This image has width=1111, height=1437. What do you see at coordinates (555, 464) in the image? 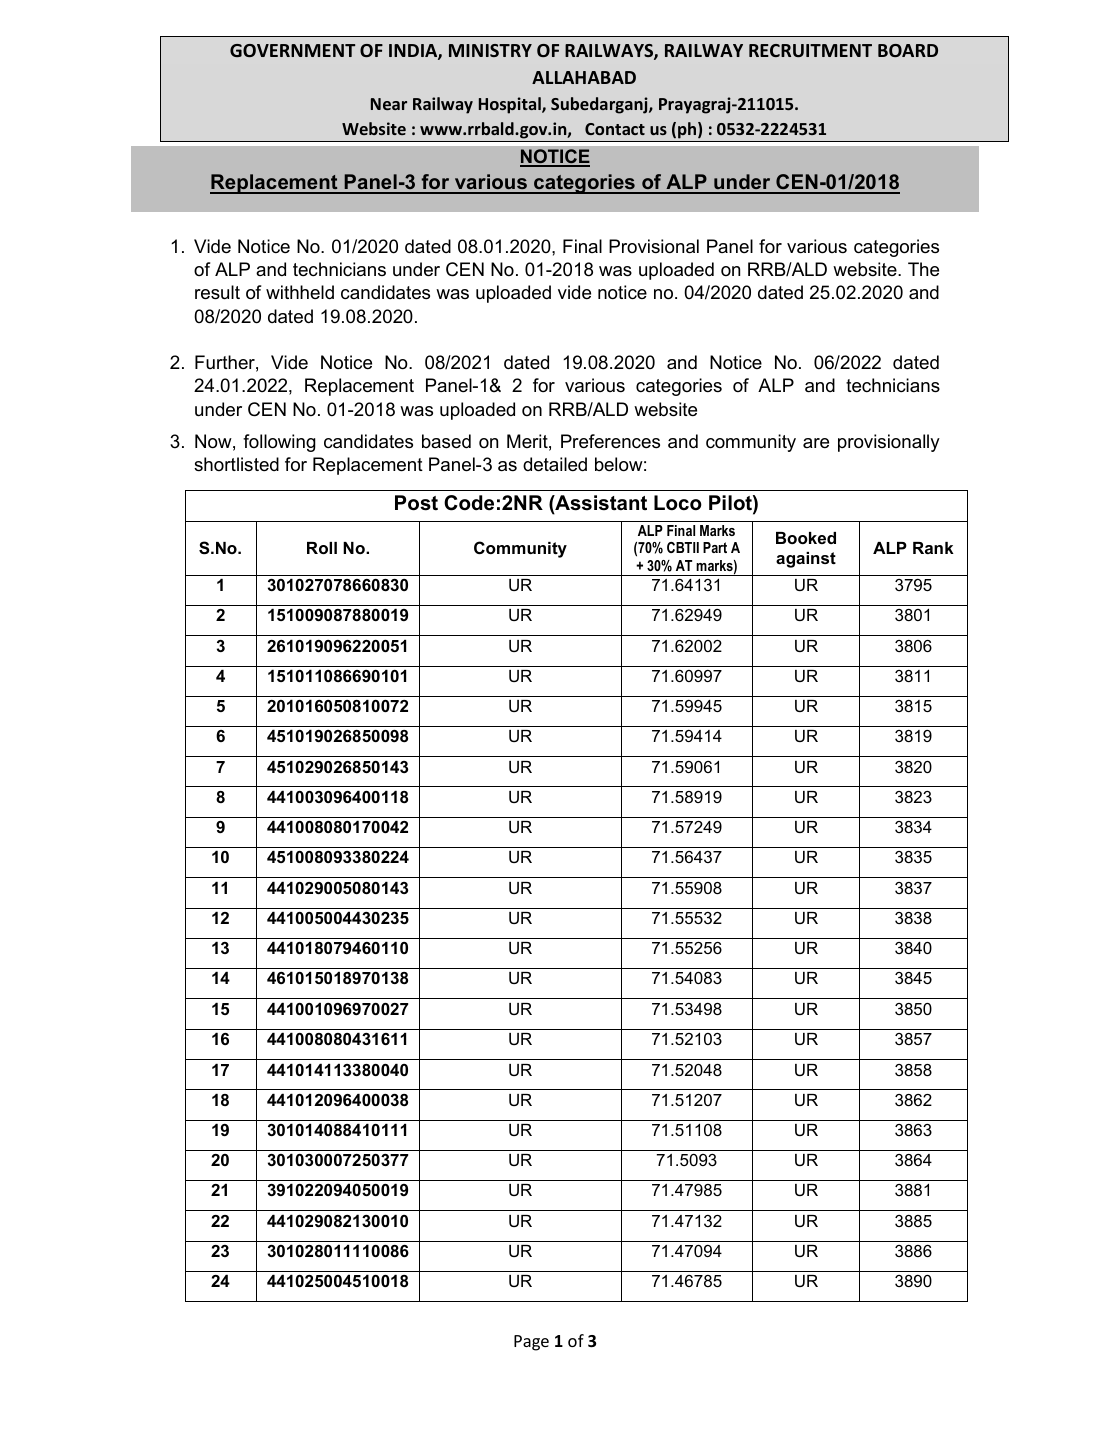
I see `detailed` at bounding box center [555, 464].
